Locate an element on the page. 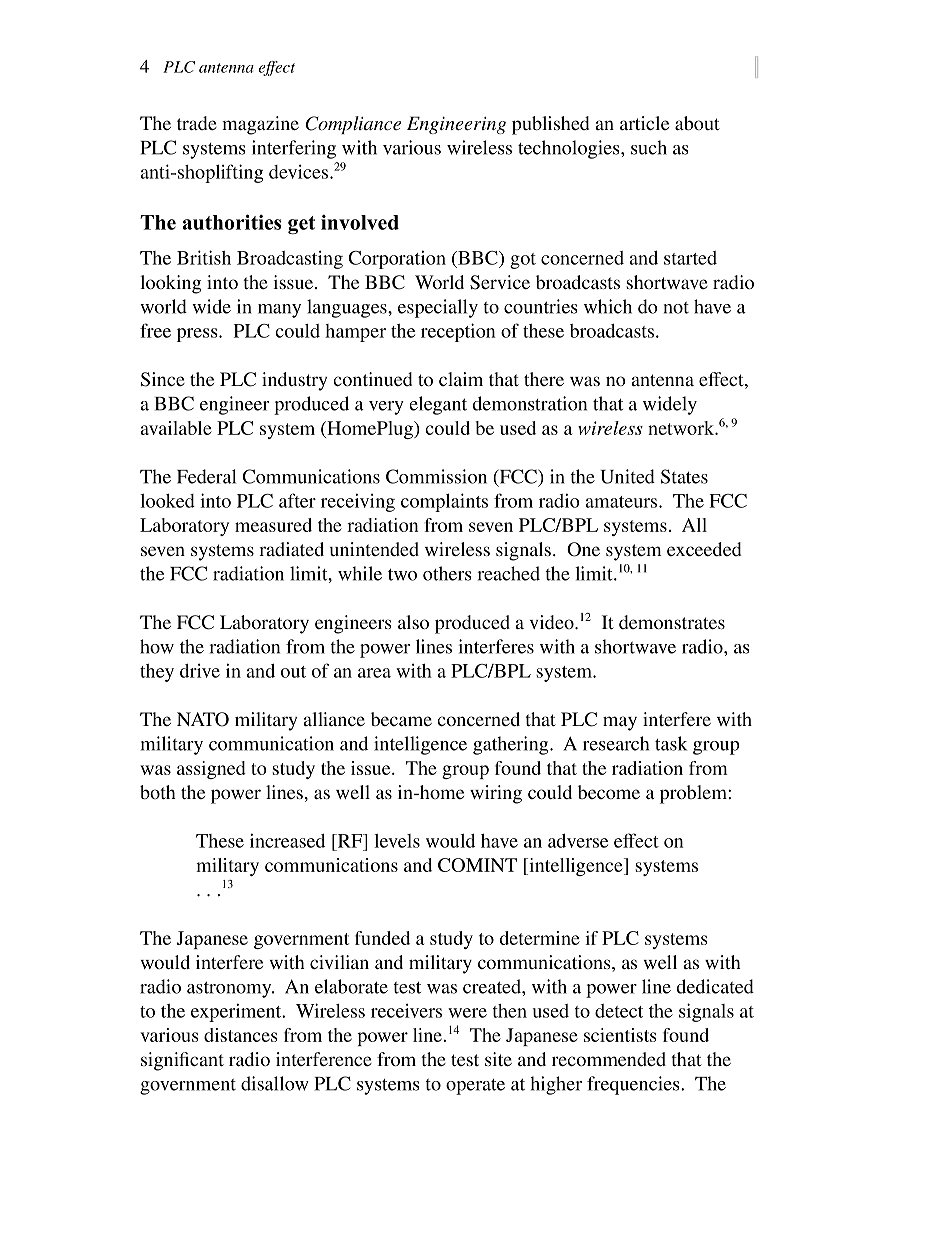 The width and height of the image is (952, 1233). operate is located at coordinates (475, 1087).
